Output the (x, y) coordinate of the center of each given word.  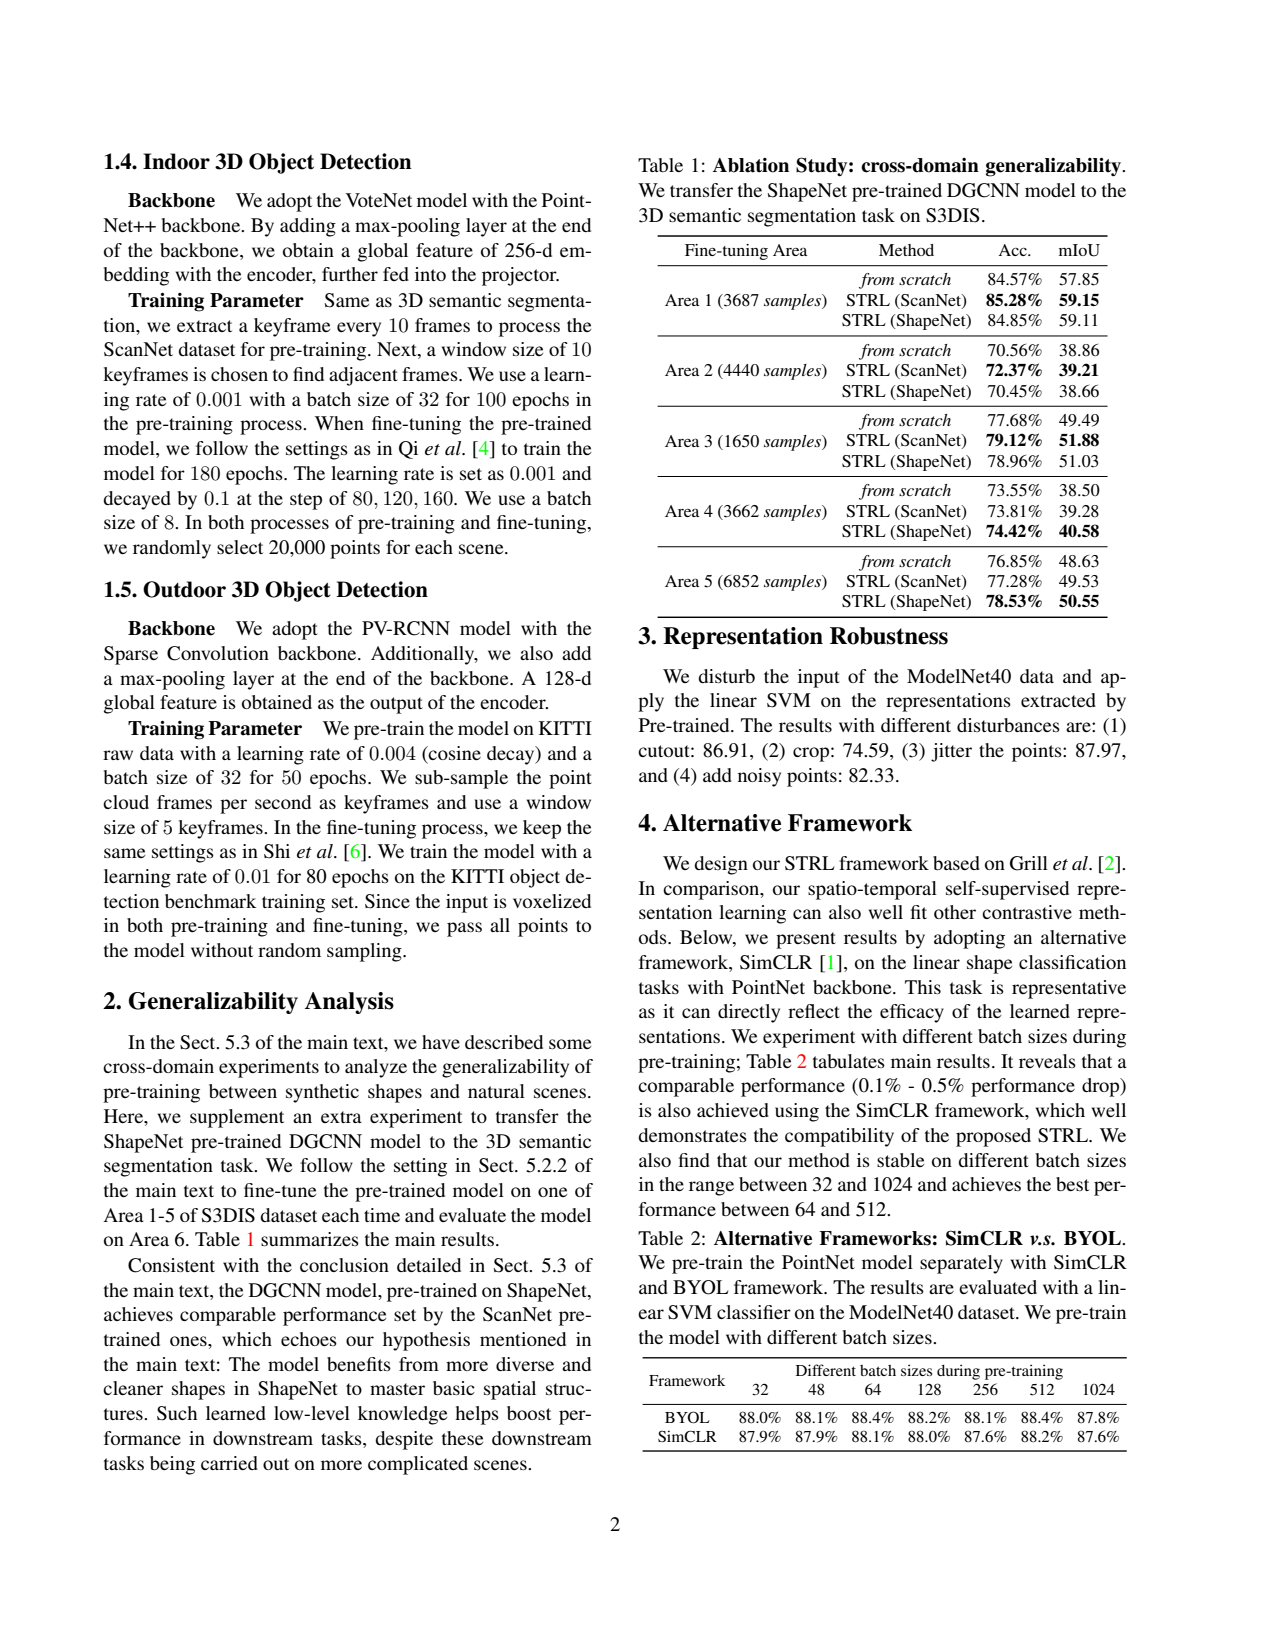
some (570, 1044)
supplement (237, 1118)
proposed (993, 1137)
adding (308, 227)
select (240, 547)
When (339, 423)
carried (229, 1463)
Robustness (889, 636)
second (283, 802)
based (956, 863)
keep (542, 829)
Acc (1013, 250)
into (430, 274)
